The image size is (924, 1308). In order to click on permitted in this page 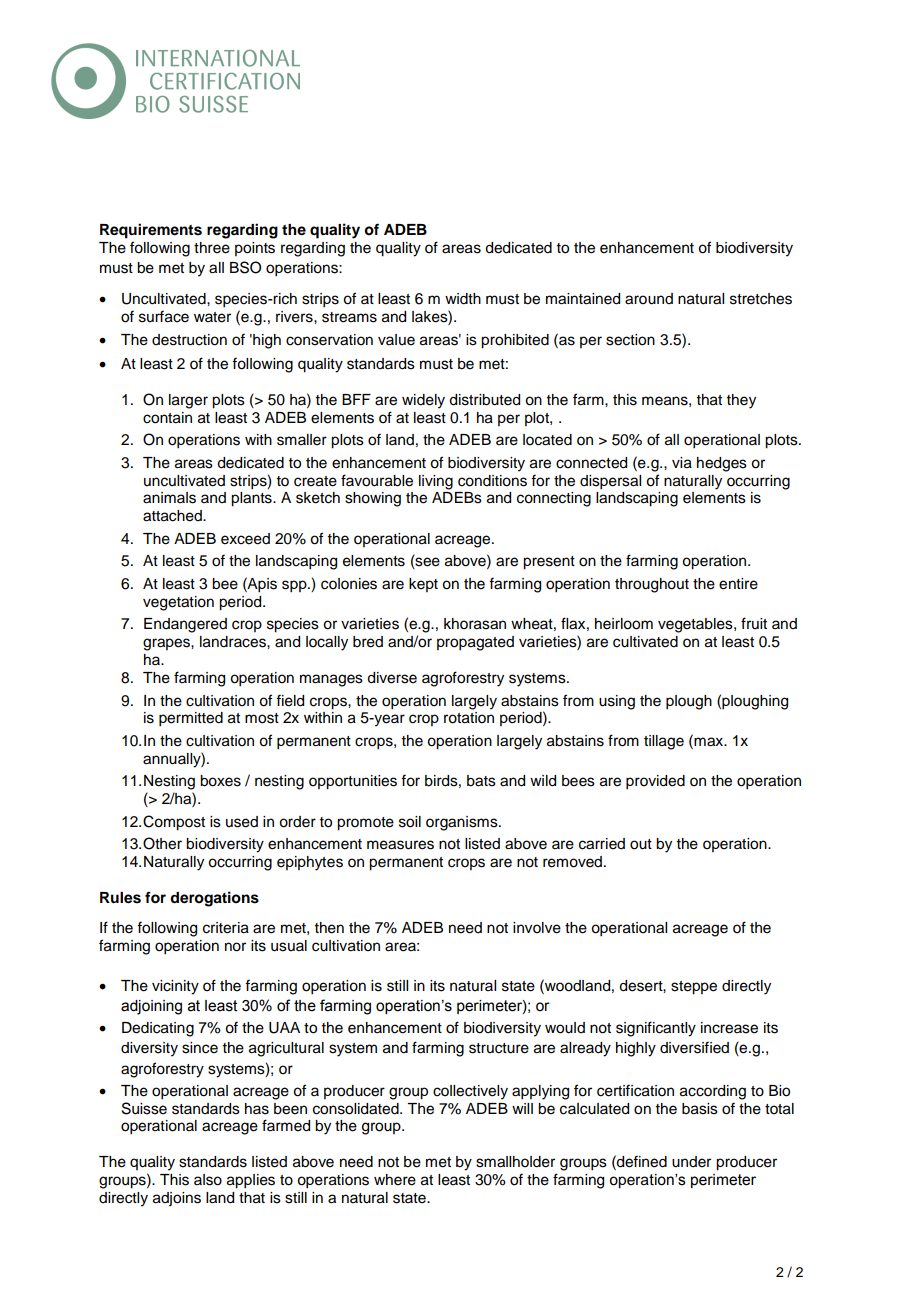, I will do `click(191, 719)`.
